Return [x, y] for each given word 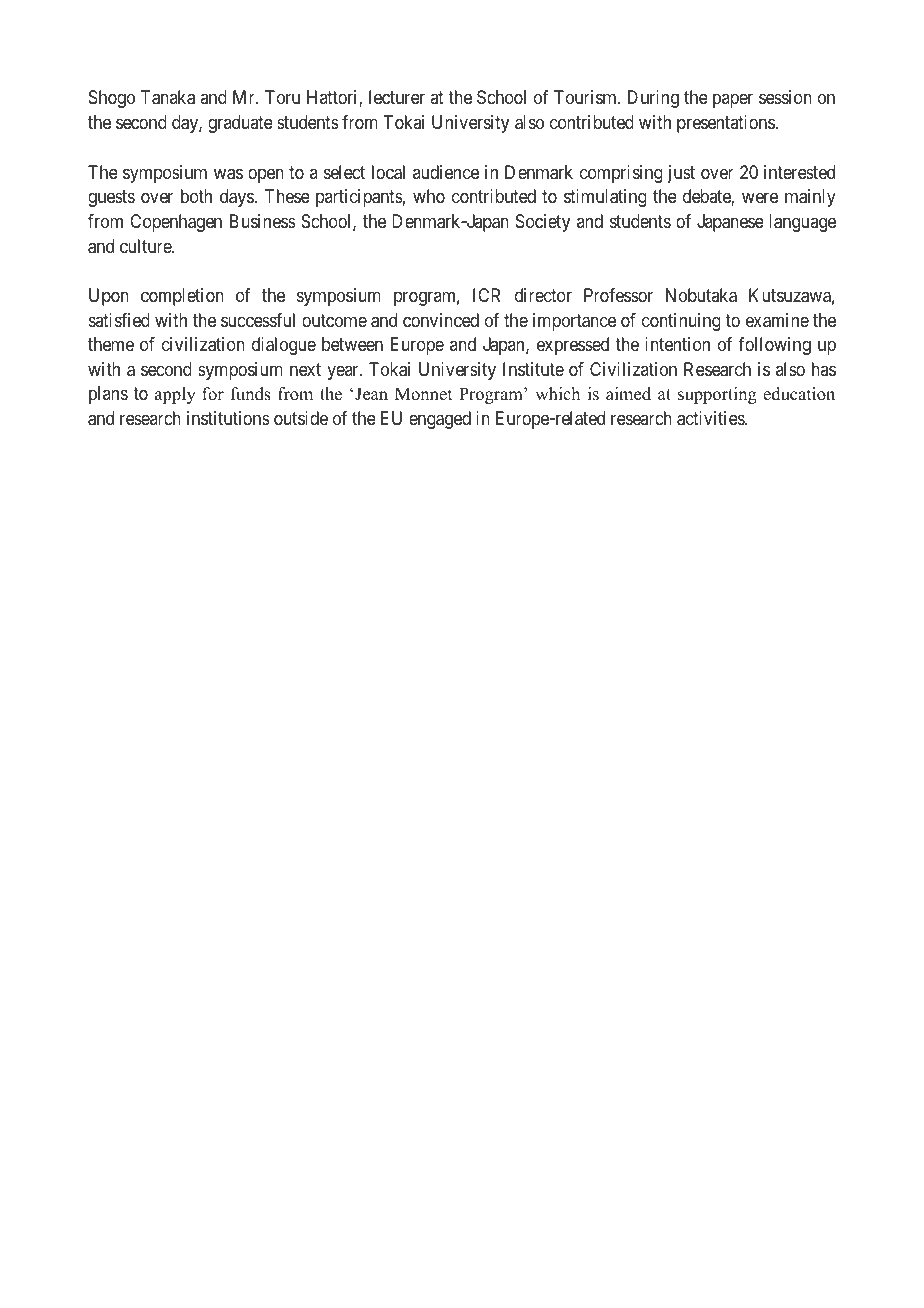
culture [146, 246]
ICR [486, 295]
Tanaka [168, 97]
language [802, 223]
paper [733, 101]
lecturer [397, 97]
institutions [228, 418]
